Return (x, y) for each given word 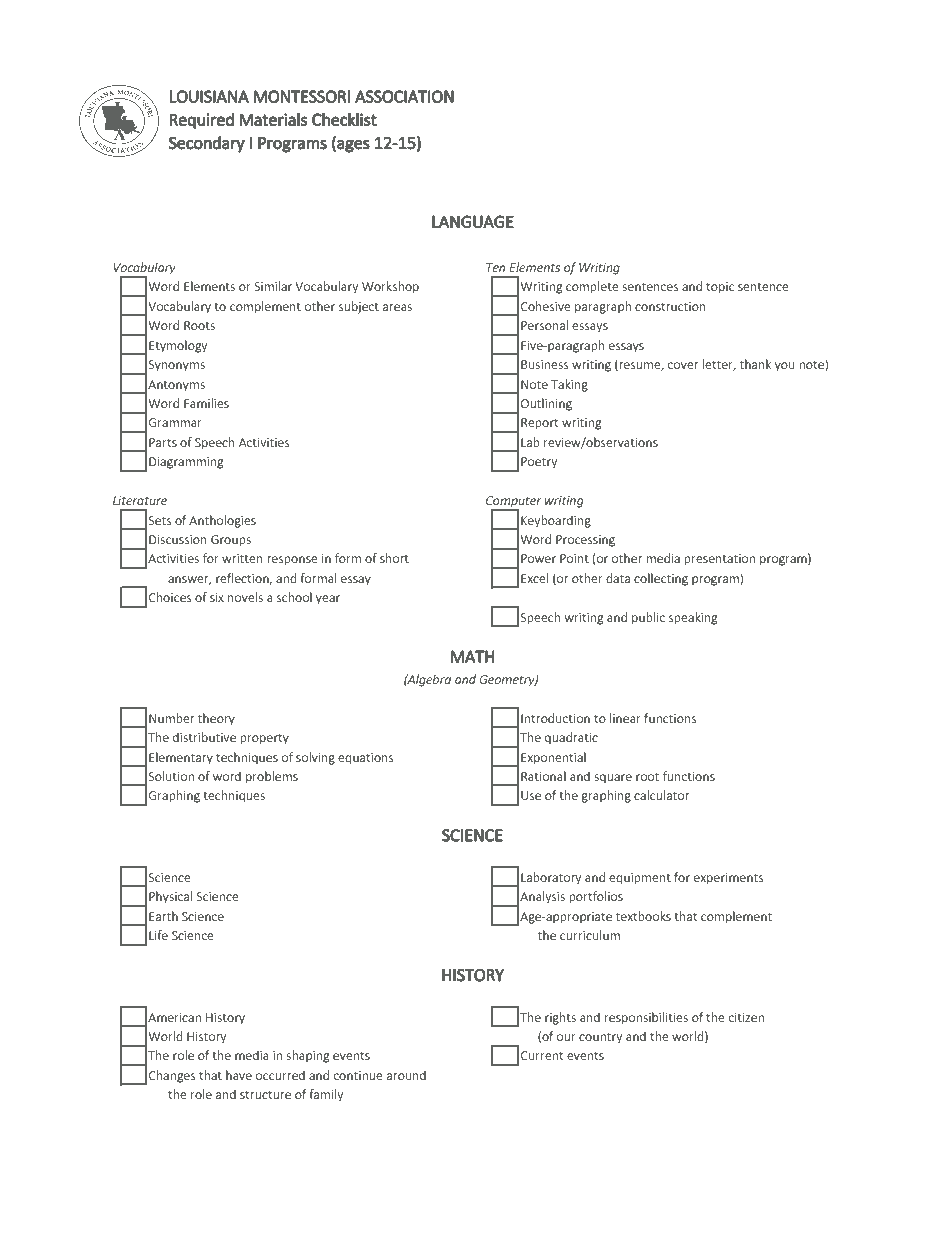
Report (539, 424)
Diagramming (186, 463)
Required (202, 121)
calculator (661, 795)
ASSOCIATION (404, 96)
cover (683, 365)
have (239, 1075)
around (406, 1075)
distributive (204, 737)
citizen (746, 1017)
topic (720, 288)
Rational (543, 776)
